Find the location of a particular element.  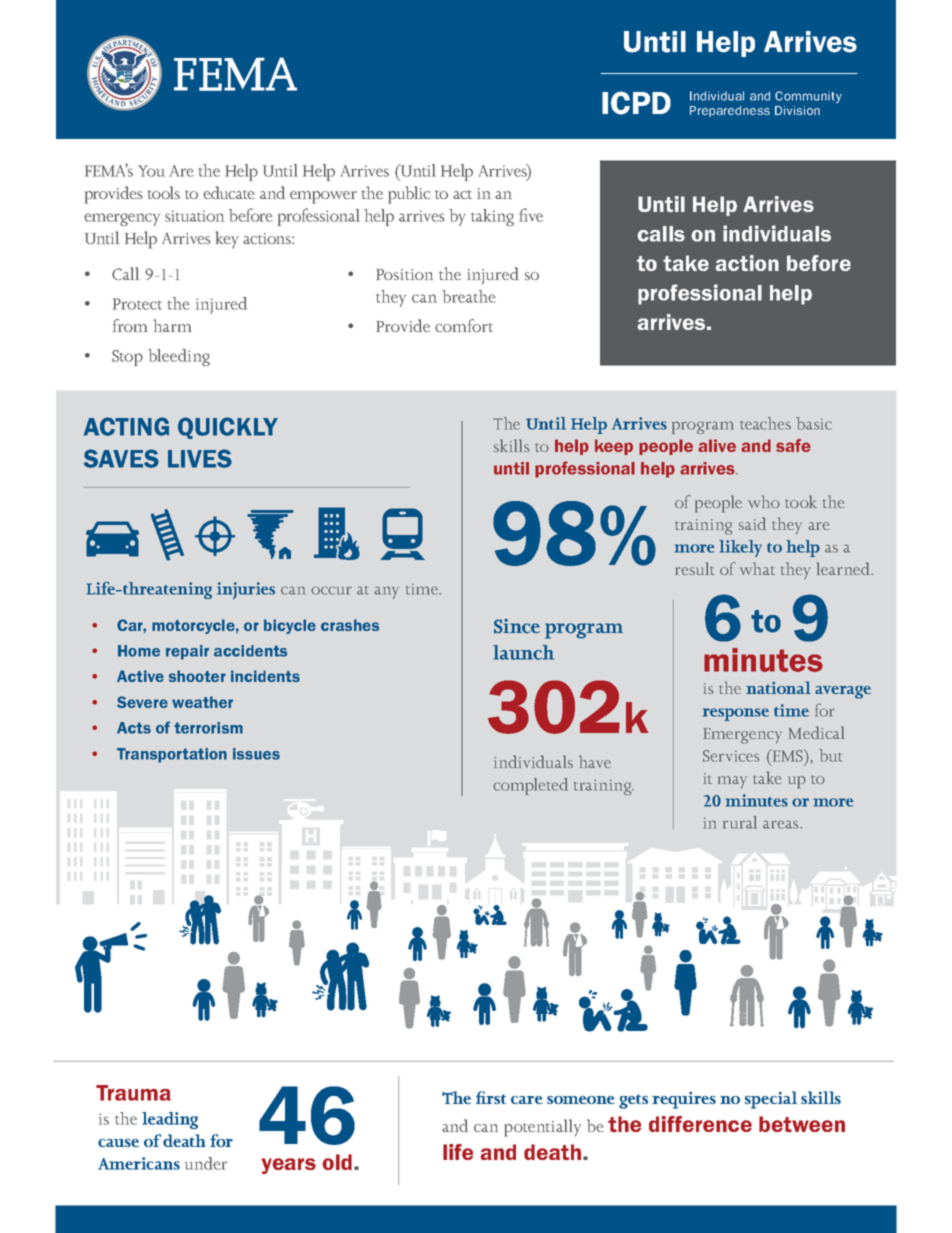

first is located at coordinates (491, 1097).
